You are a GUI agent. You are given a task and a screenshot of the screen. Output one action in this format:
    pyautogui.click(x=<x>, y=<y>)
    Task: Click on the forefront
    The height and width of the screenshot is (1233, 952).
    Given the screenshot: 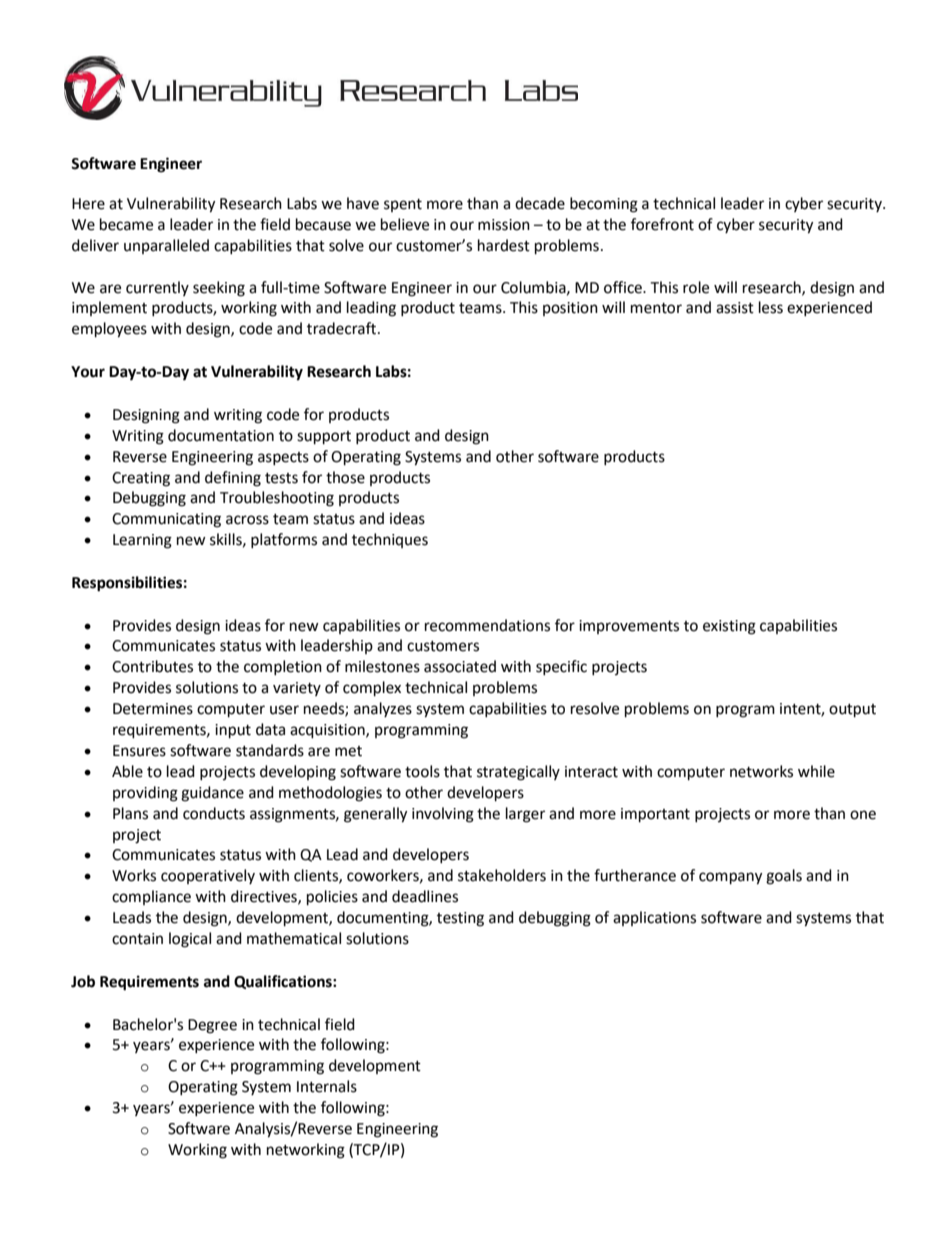 What is the action you would take?
    pyautogui.click(x=662, y=224)
